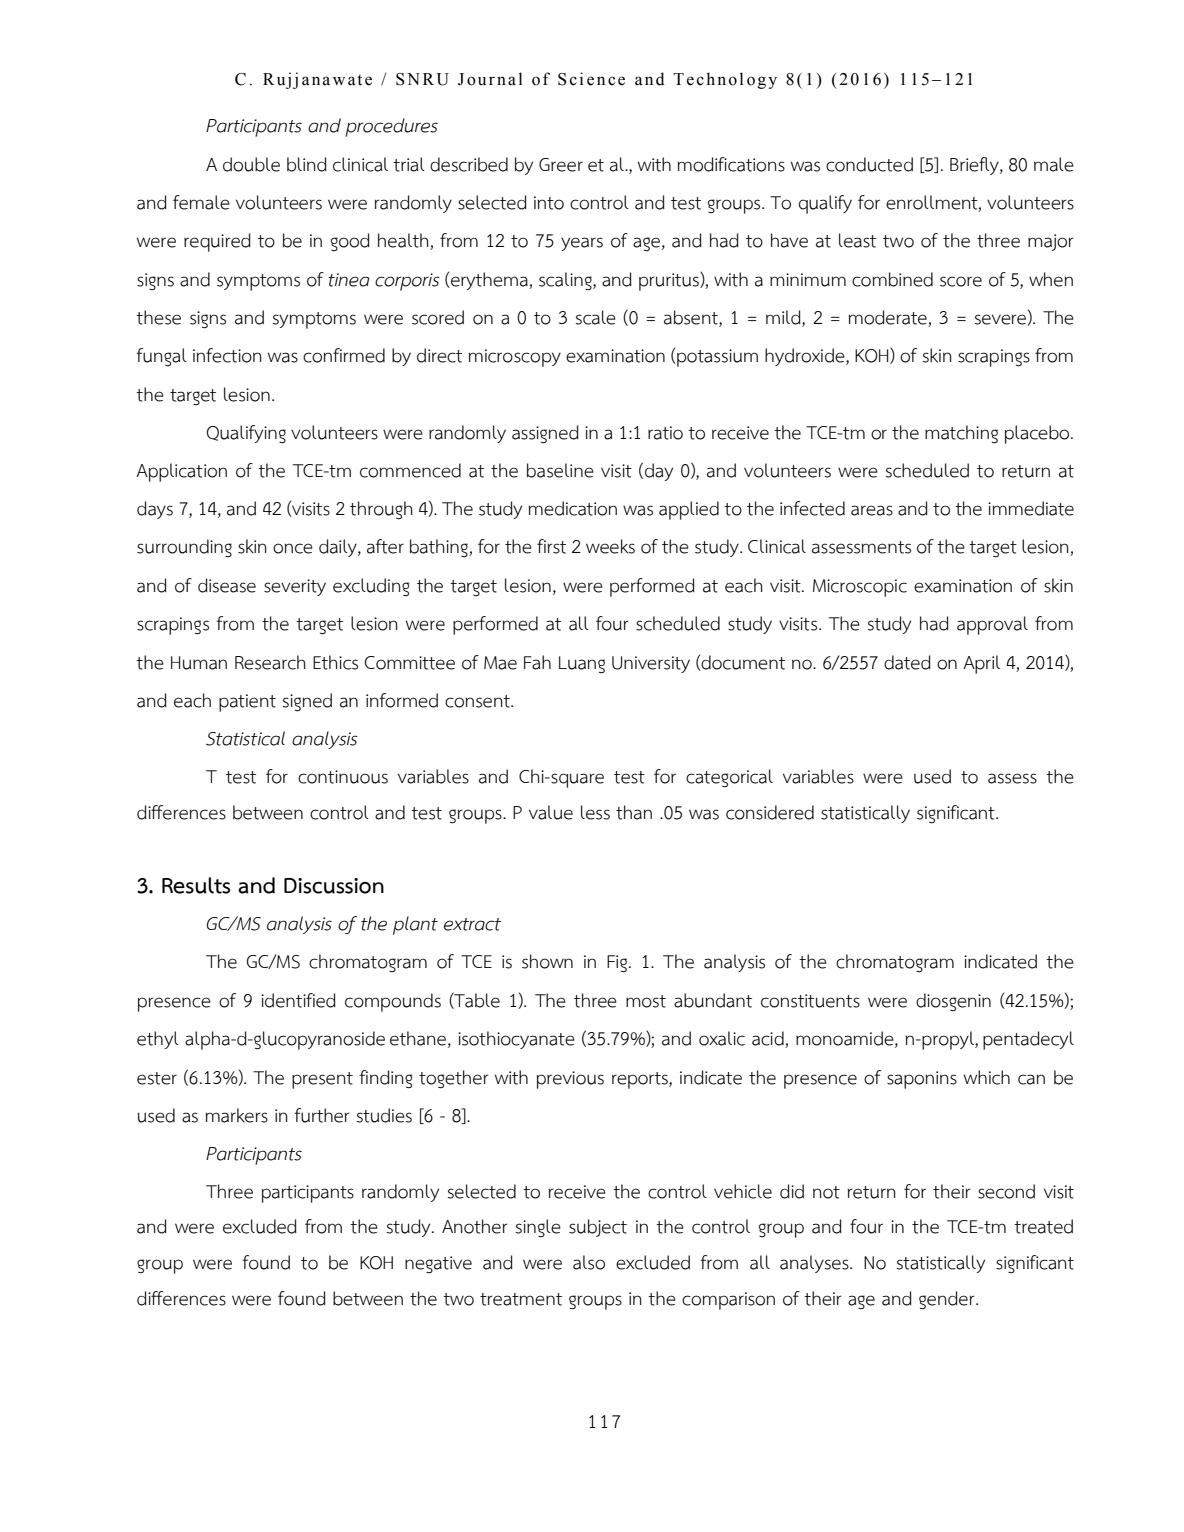 The height and width of the screenshot is (1532, 1184). Describe the element at coordinates (438, 1264) in the screenshot. I see `negative` at that location.
